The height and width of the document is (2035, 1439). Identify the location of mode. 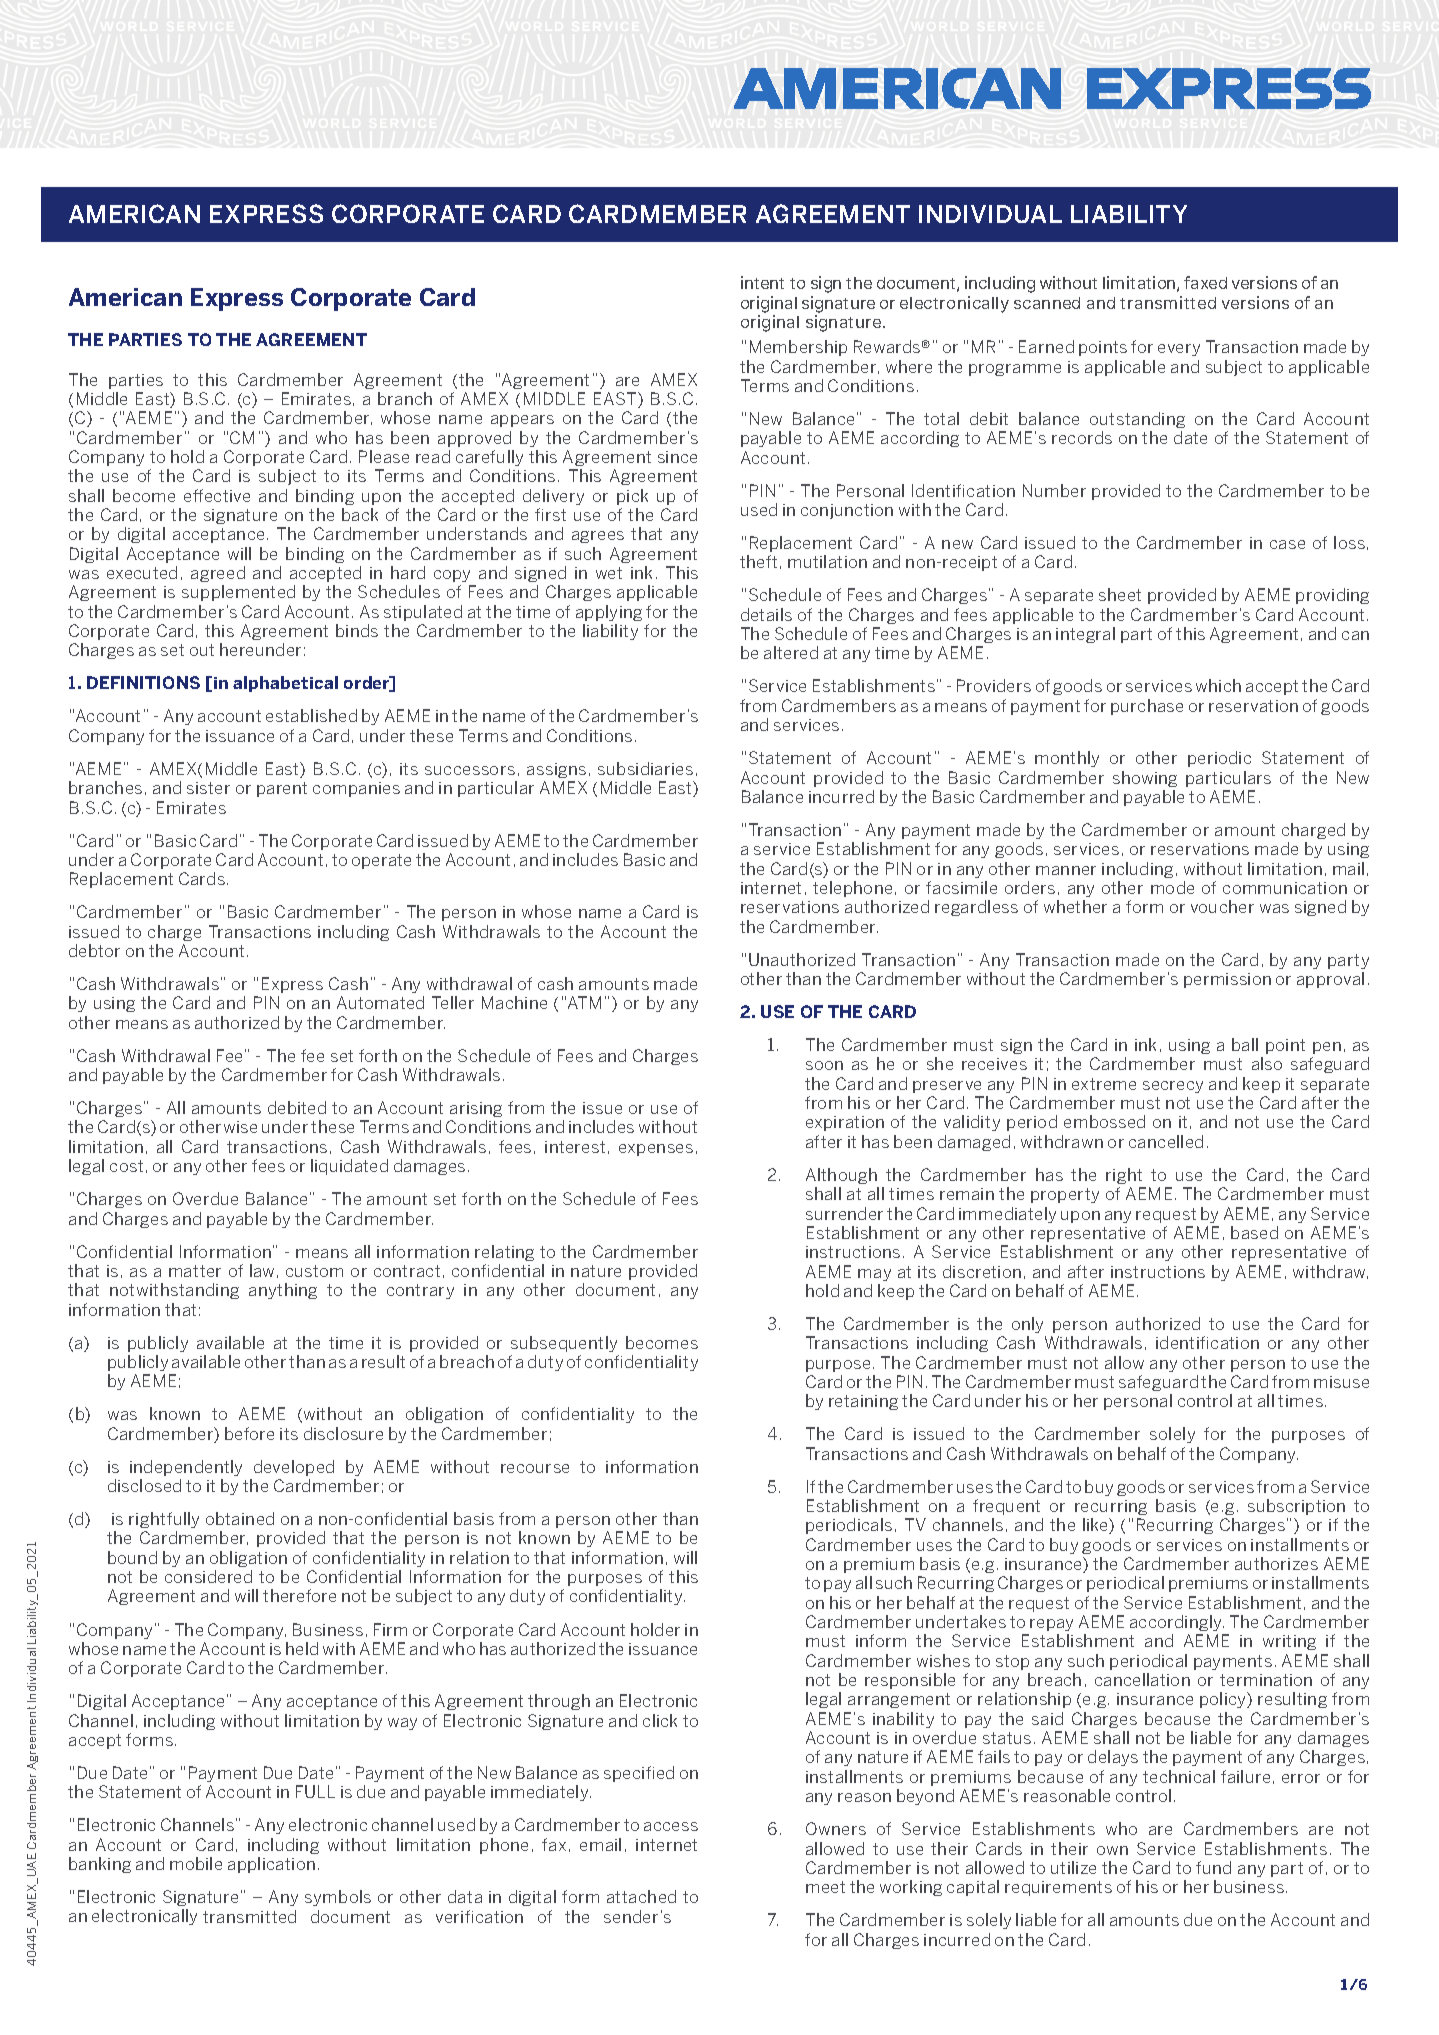
(1172, 887).
